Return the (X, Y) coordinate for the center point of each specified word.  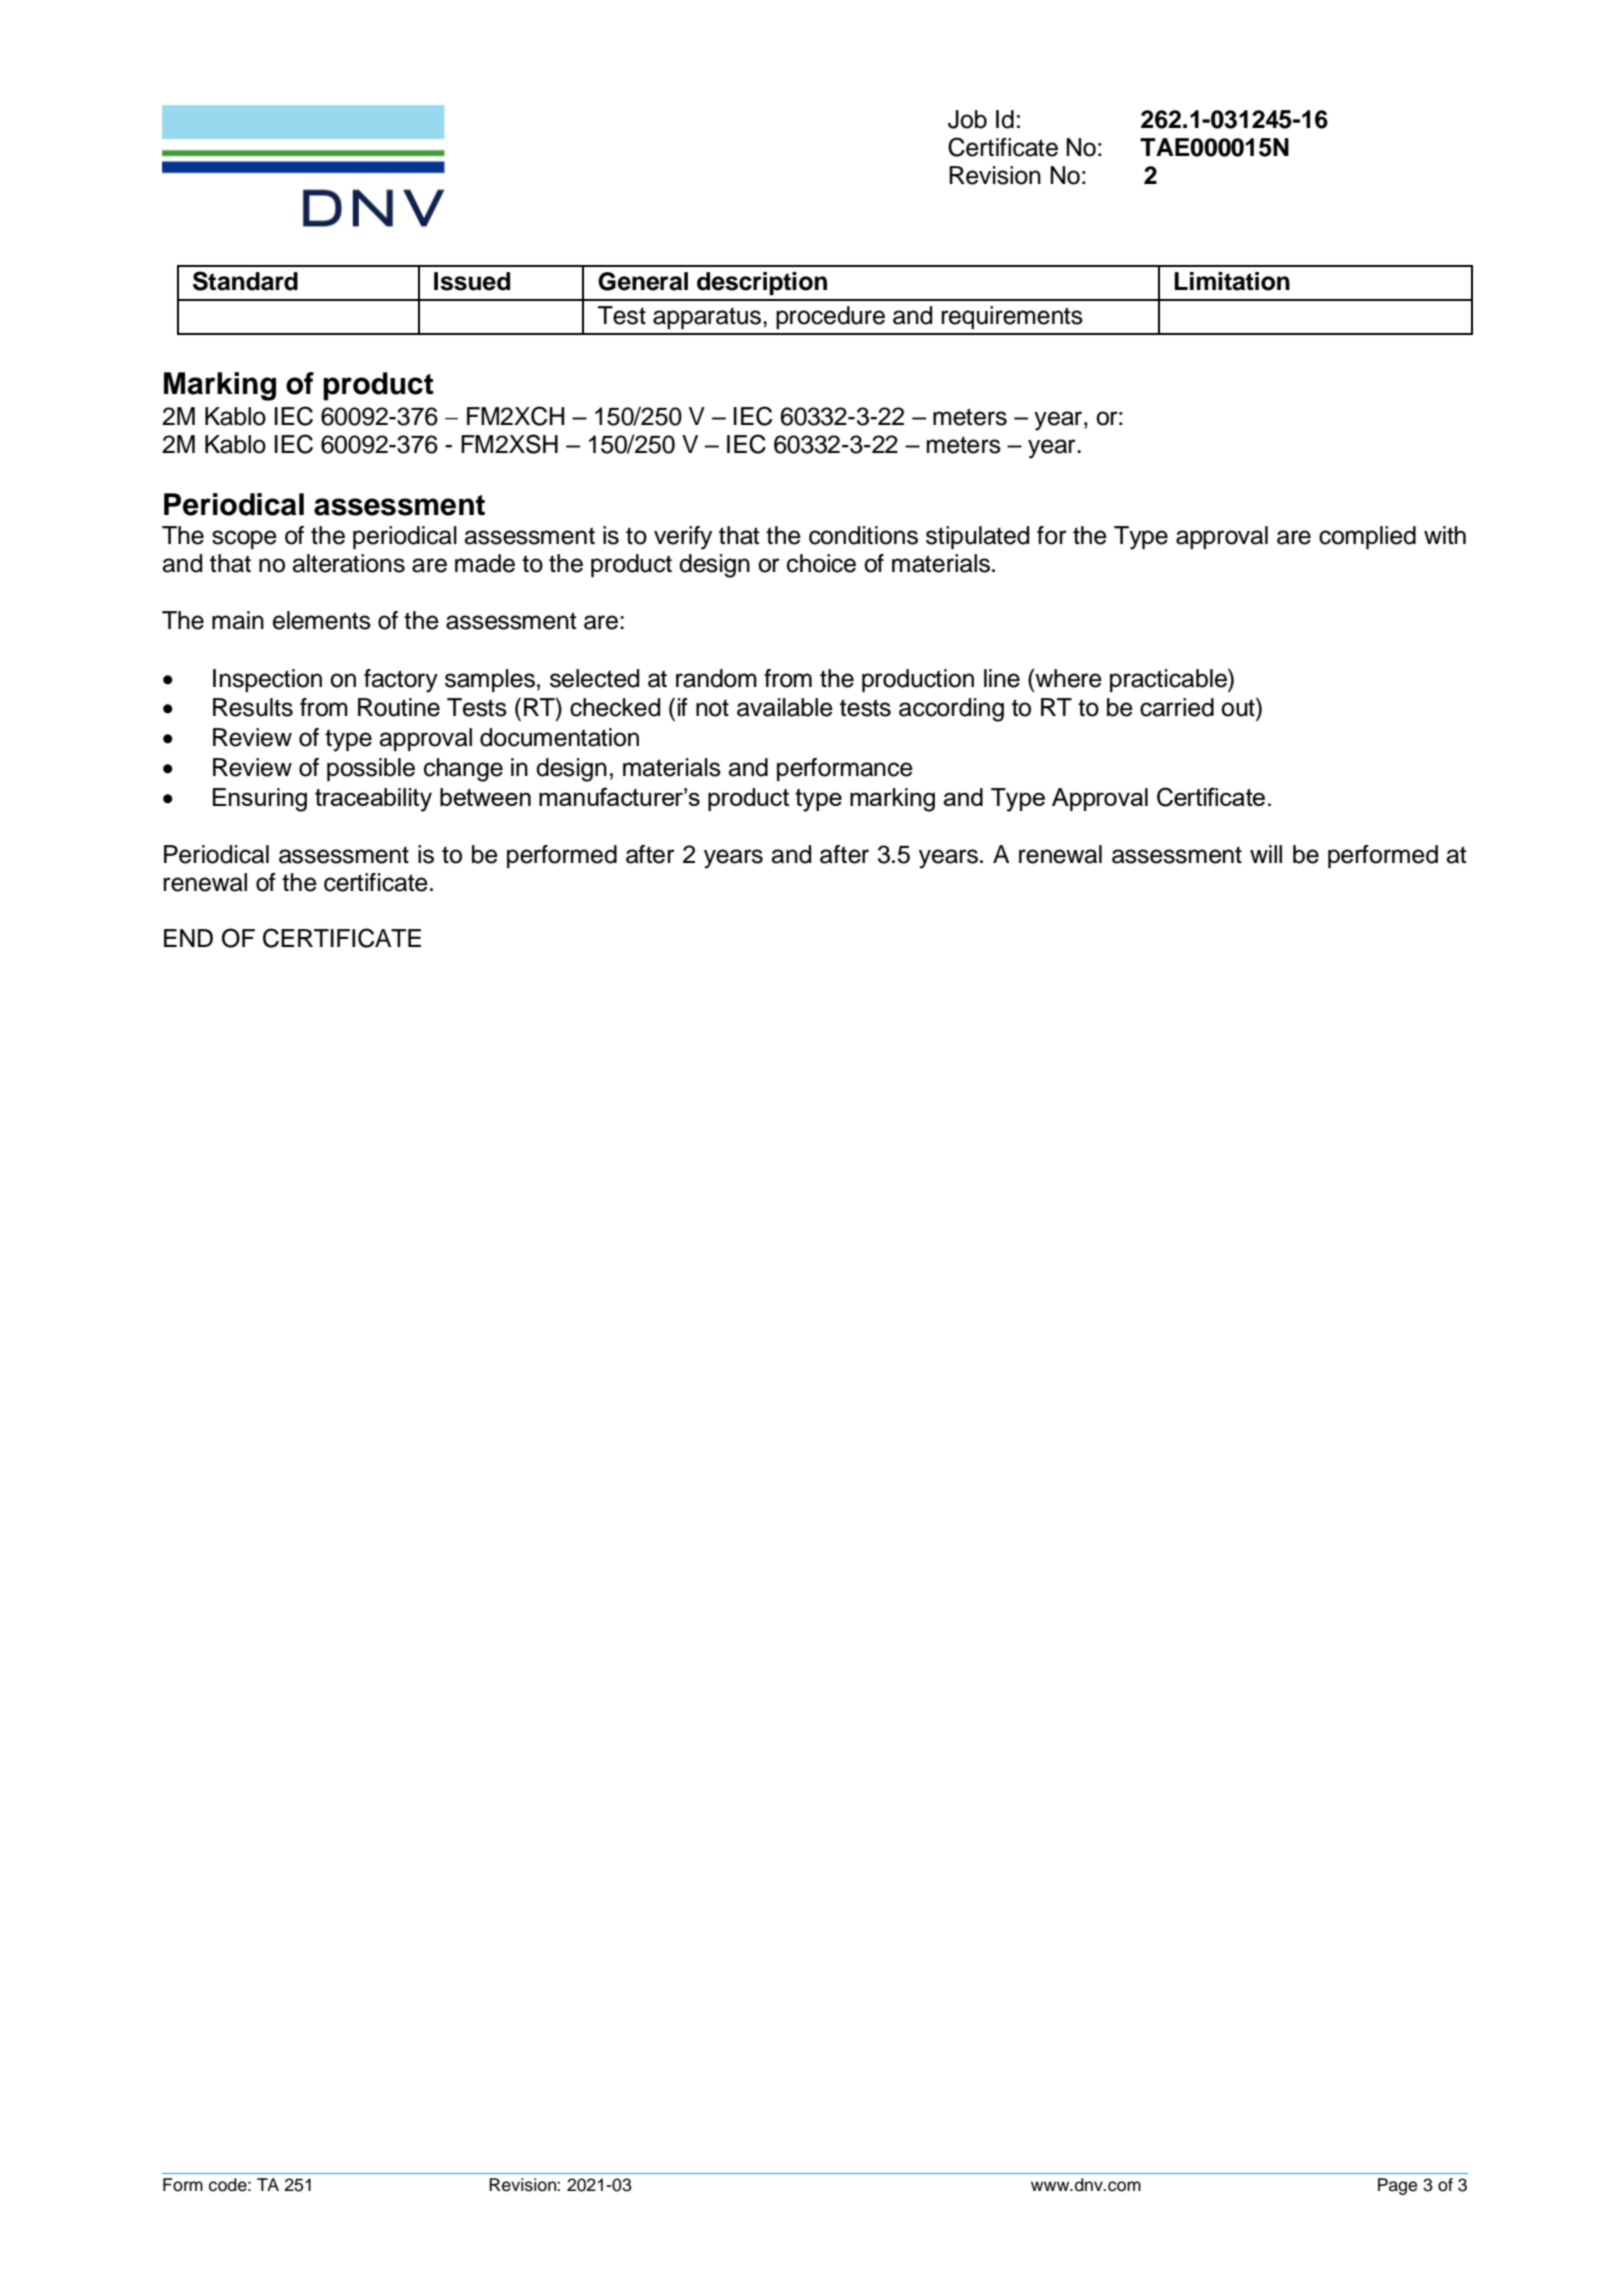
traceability (373, 800)
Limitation (1232, 281)
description (762, 283)
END (188, 938)
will (1266, 854)
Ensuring (260, 800)
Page (1397, 2186)
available (785, 707)
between (485, 797)
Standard (245, 281)
